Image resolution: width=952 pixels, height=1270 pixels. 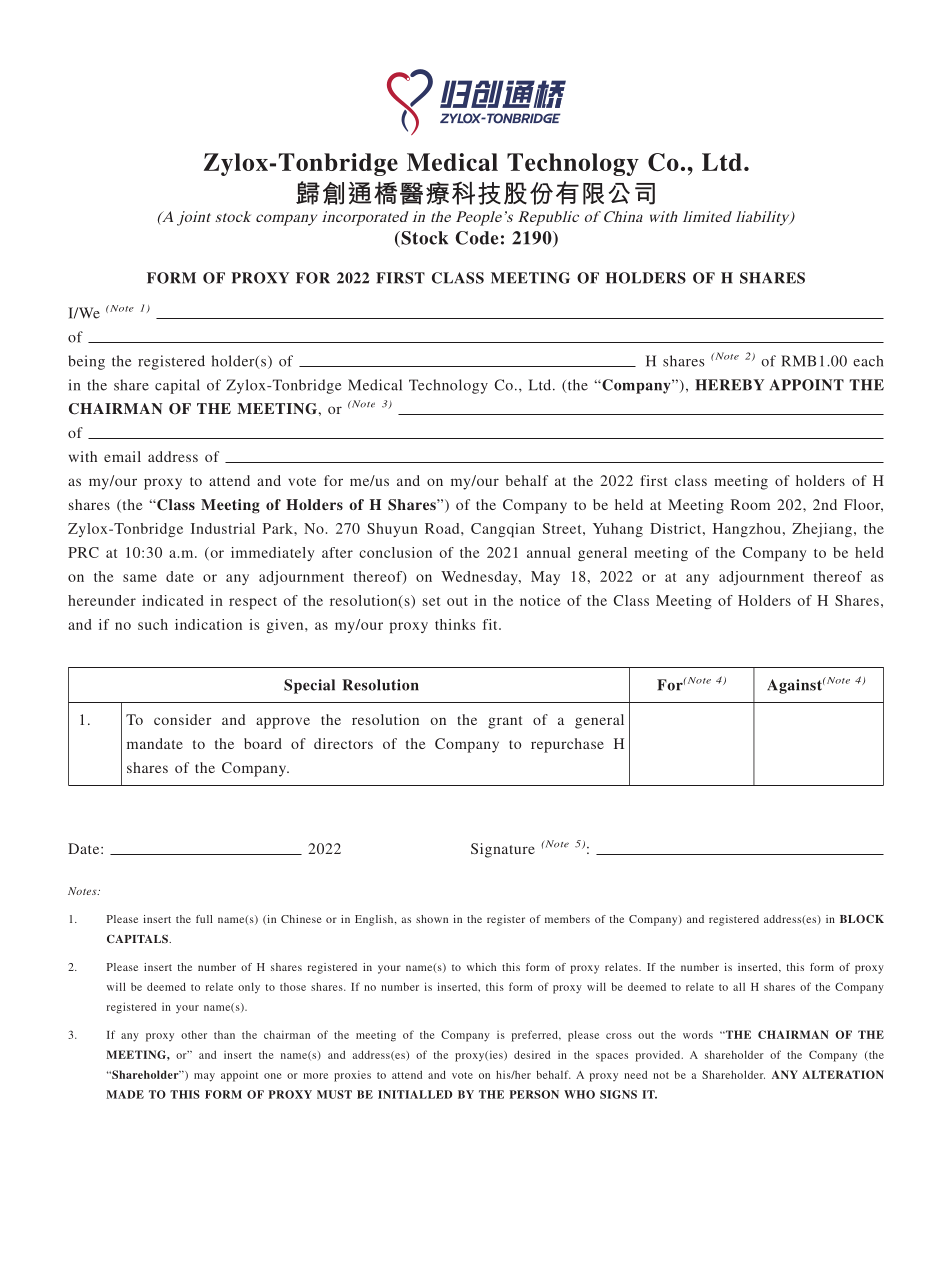 What do you see at coordinates (194, 1034) in the screenshot?
I see `other` at bounding box center [194, 1034].
